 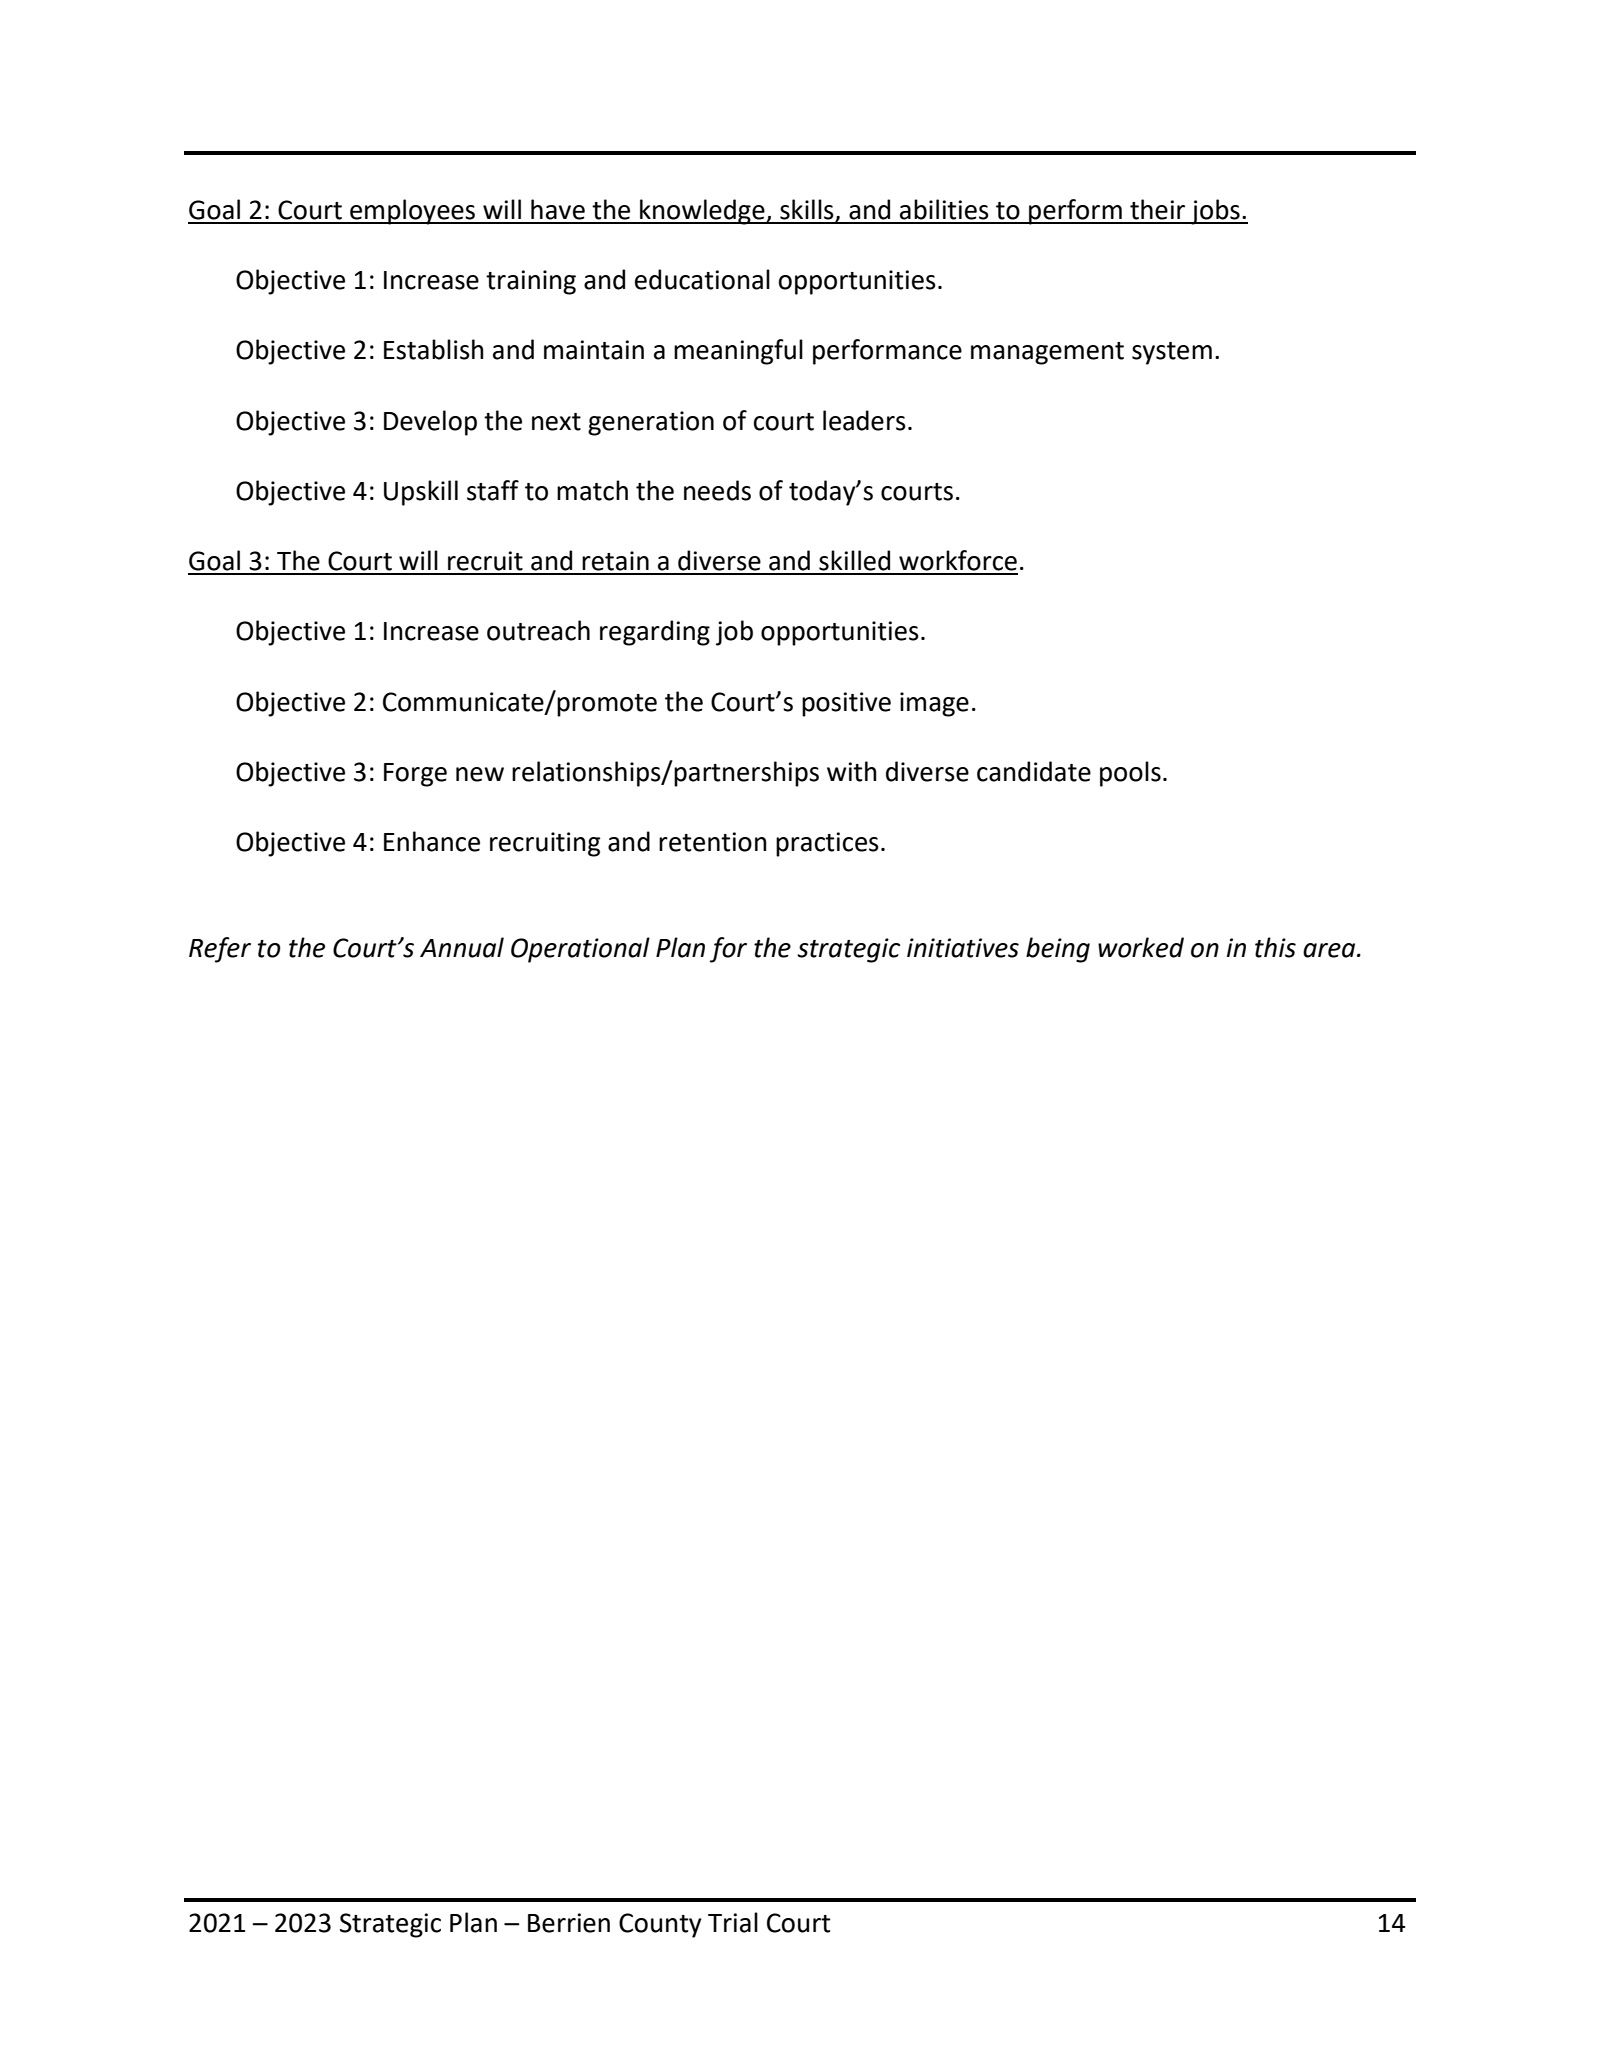 What do you see at coordinates (462, 947) in the screenshot?
I see `Annual` at bounding box center [462, 947].
